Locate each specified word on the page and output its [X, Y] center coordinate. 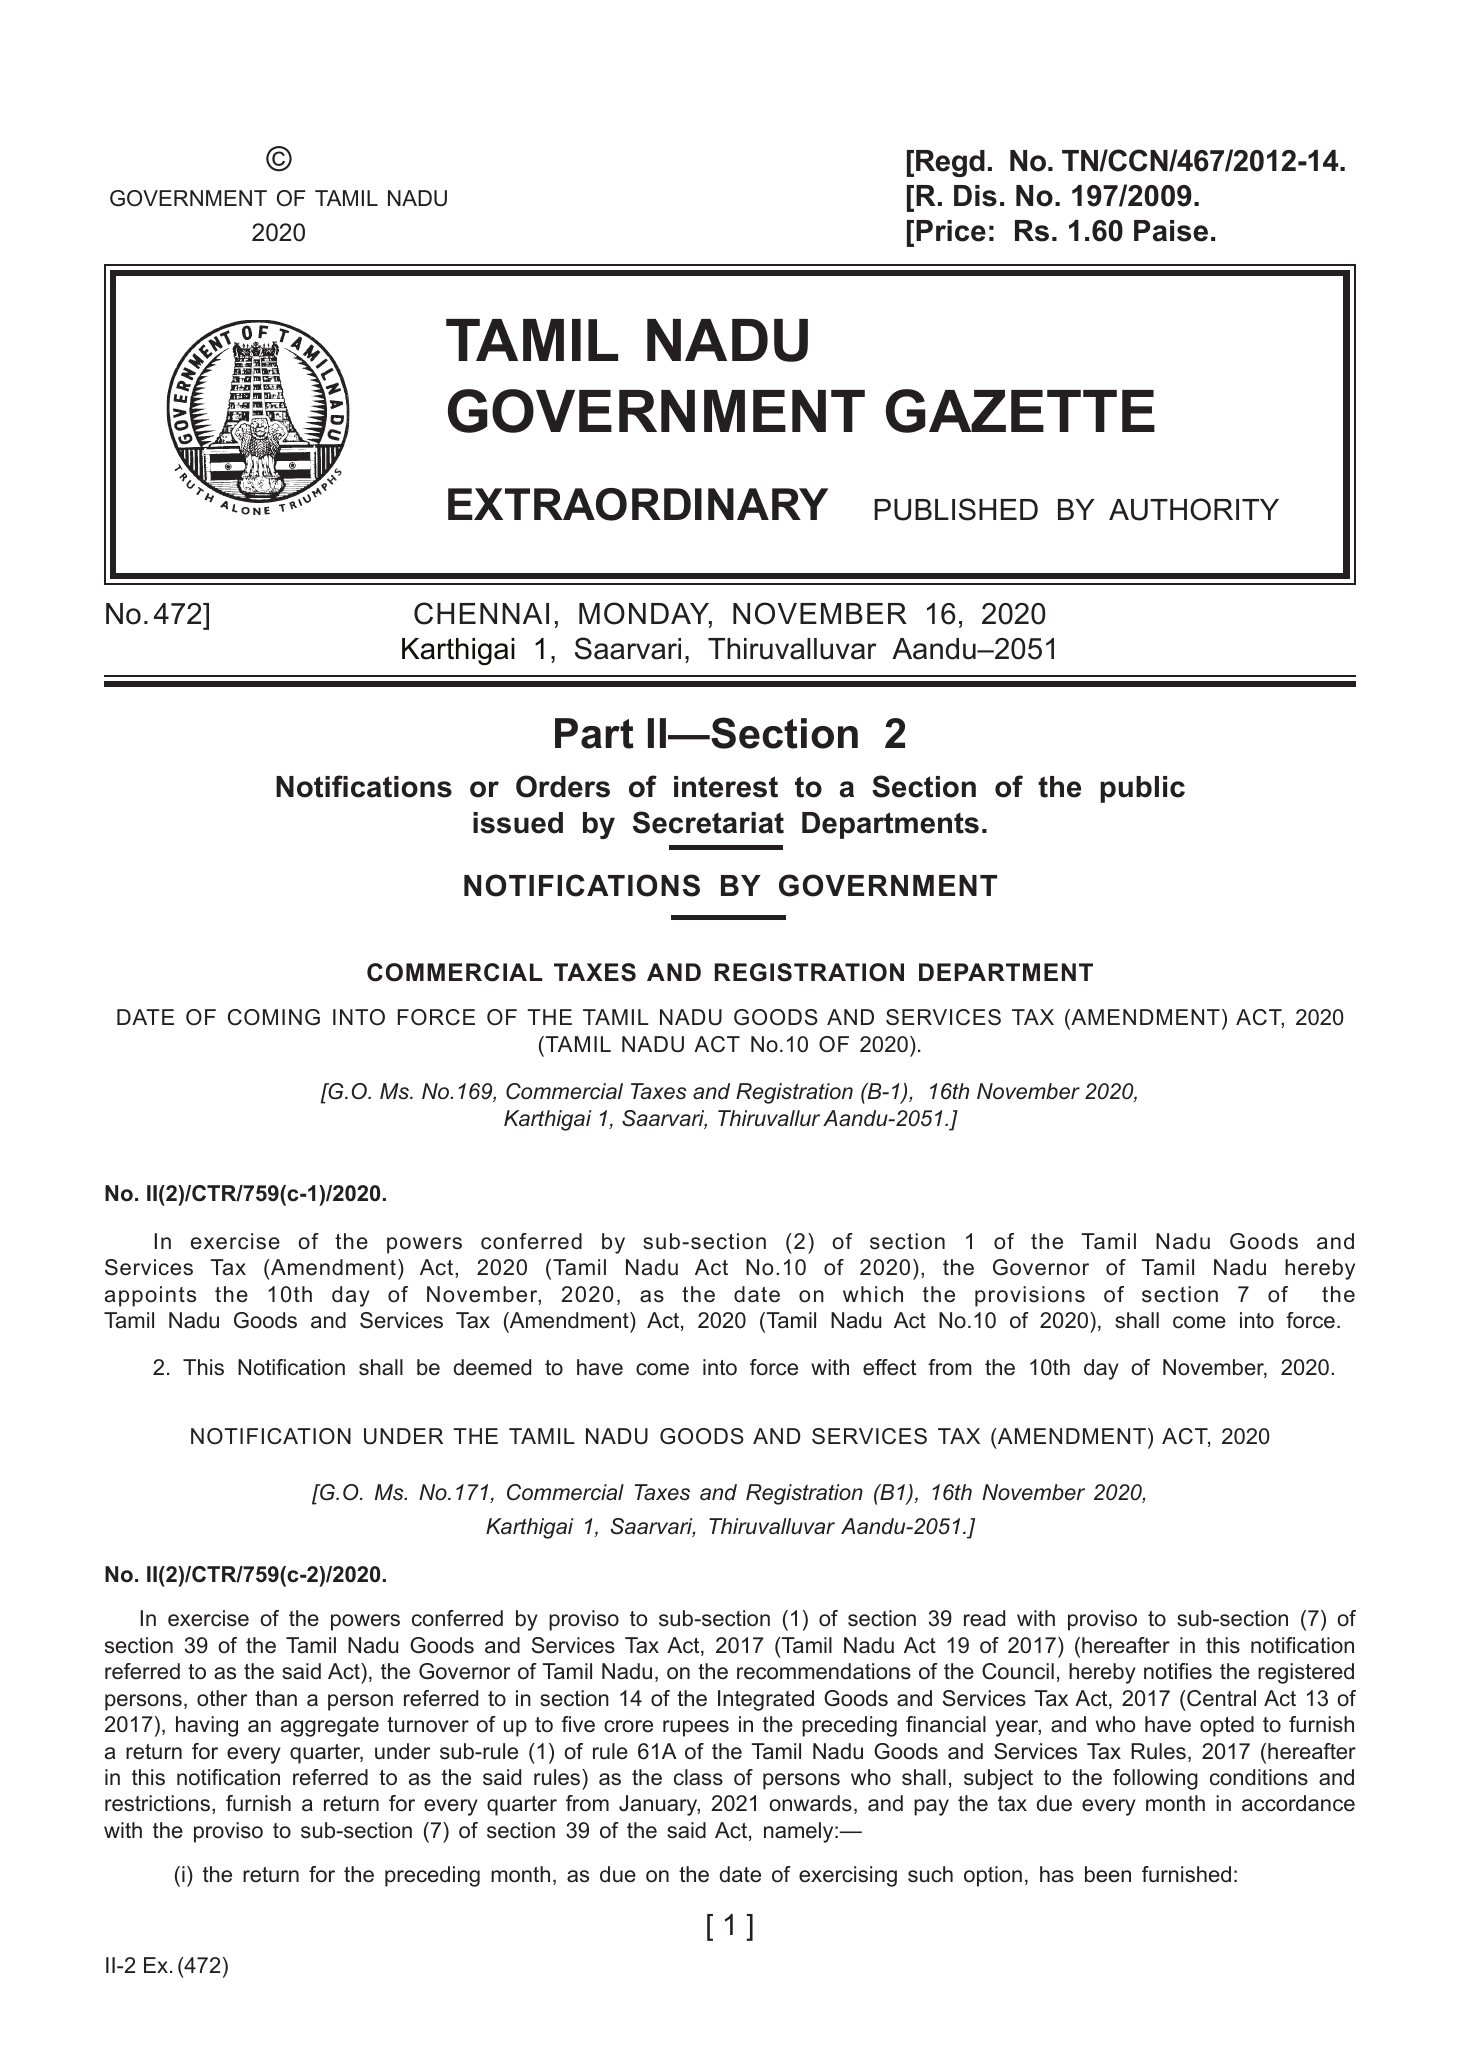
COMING [274, 1017]
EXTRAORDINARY [638, 504]
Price [951, 231]
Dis [975, 196]
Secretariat [708, 822]
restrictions [159, 1803]
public [1142, 789]
